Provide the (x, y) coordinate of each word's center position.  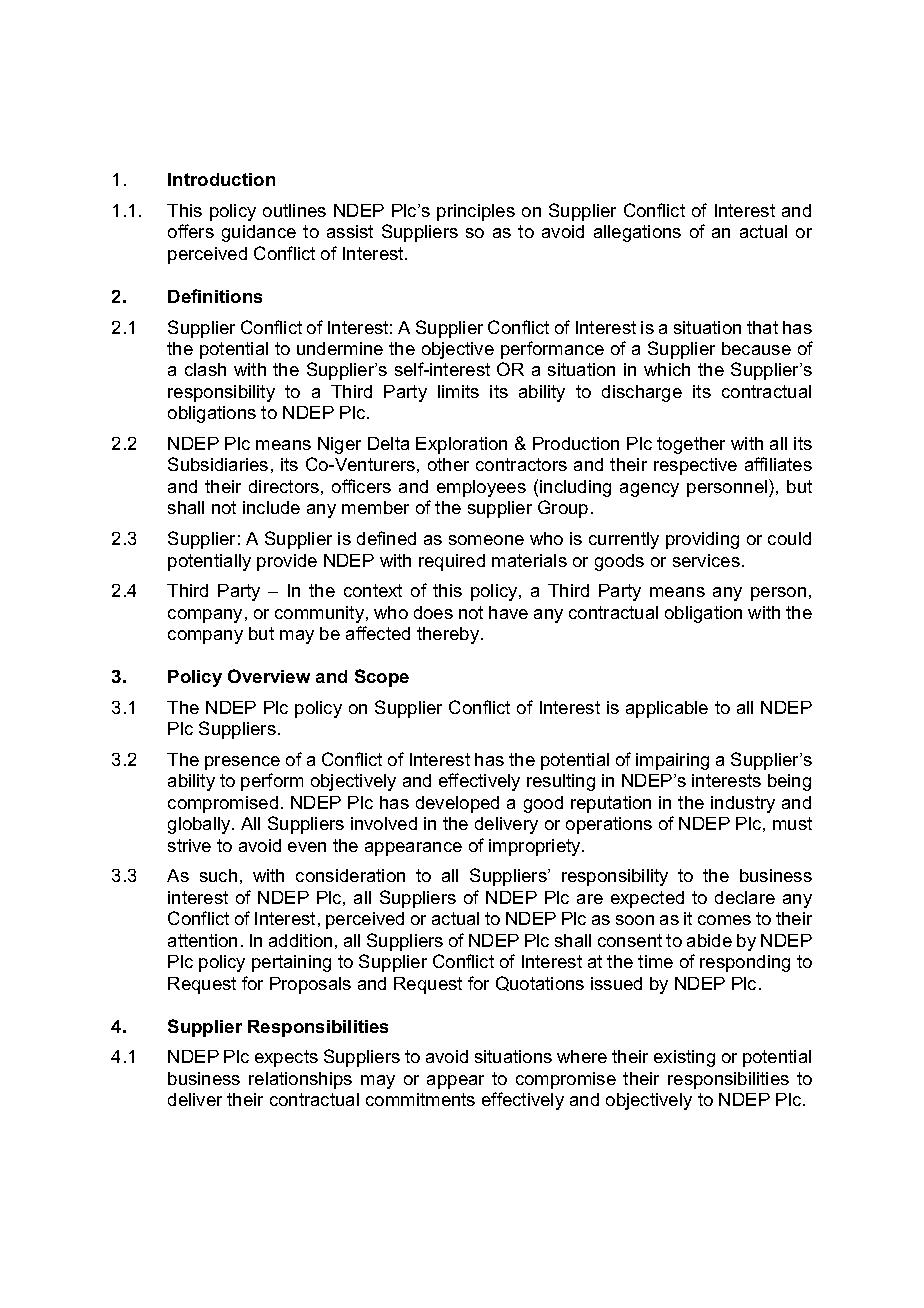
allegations (637, 233)
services (706, 560)
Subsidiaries (218, 464)
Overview (269, 676)
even (307, 847)
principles (476, 212)
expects (286, 1058)
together (691, 445)
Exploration (461, 445)
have (508, 612)
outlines (294, 210)
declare (745, 897)
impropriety (536, 847)
